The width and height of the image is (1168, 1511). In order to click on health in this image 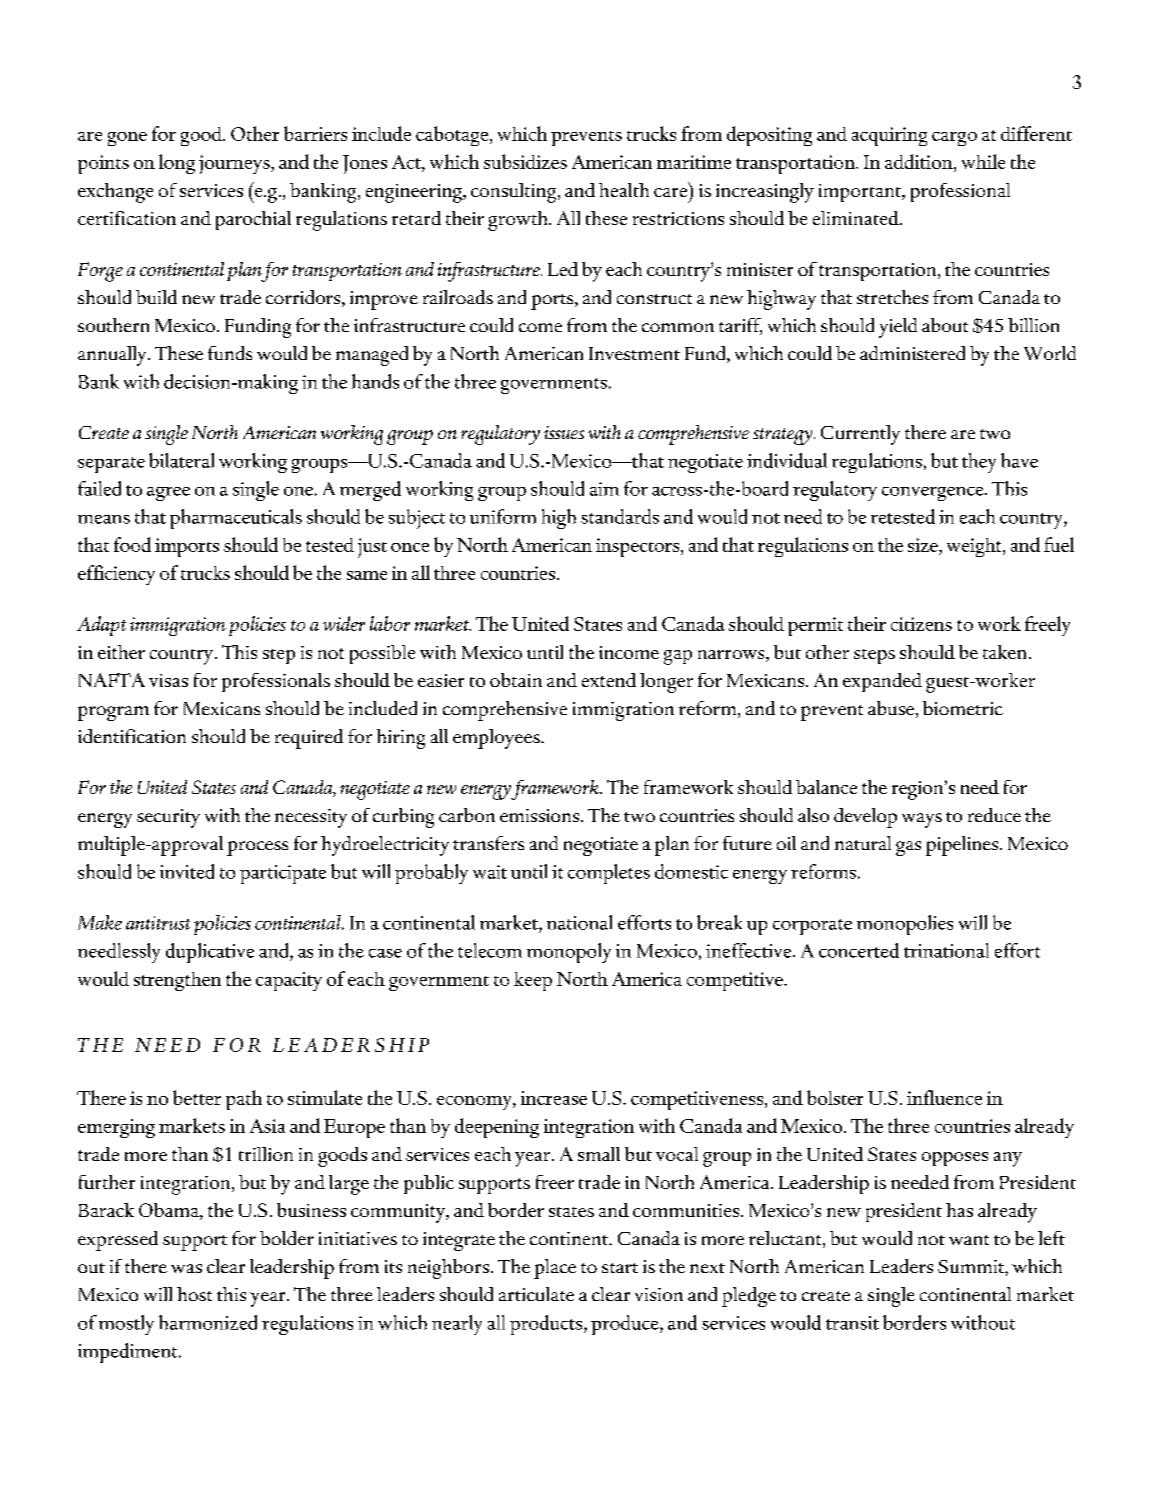, I will do `click(624, 190)`.
